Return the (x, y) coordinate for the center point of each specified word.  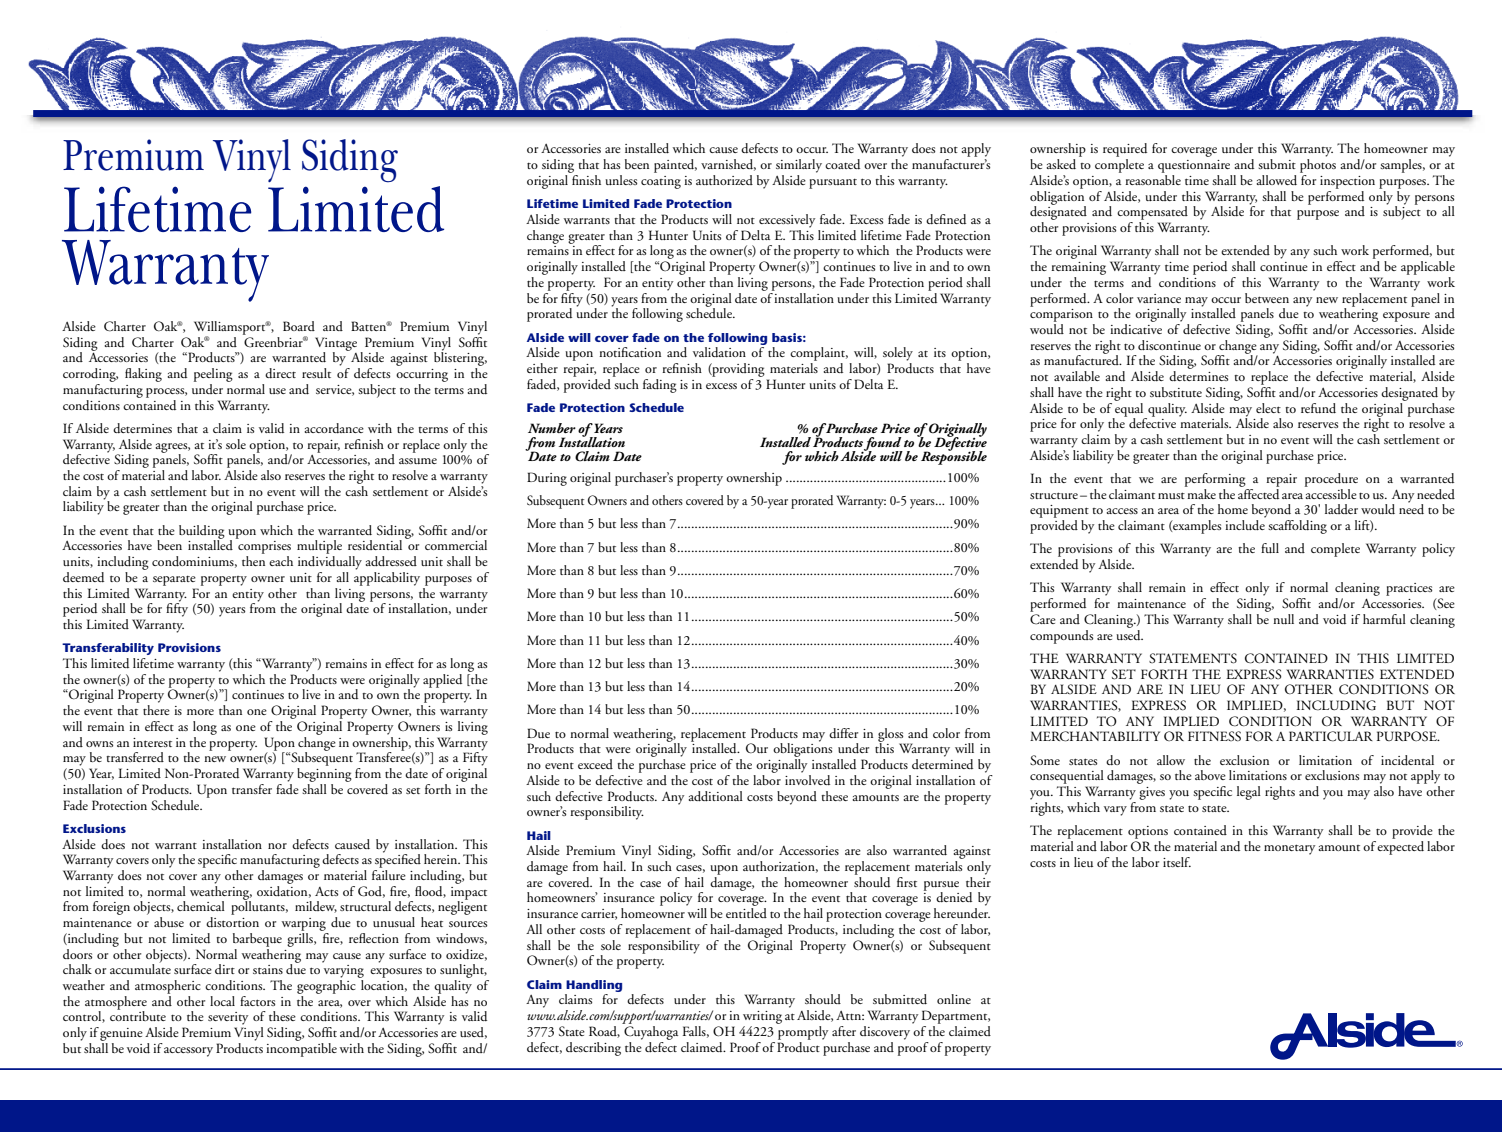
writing (762, 1017)
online (954, 999)
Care (1043, 619)
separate (174, 581)
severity (228, 1018)
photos (1318, 166)
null (1283, 619)
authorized (724, 180)
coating (661, 182)
